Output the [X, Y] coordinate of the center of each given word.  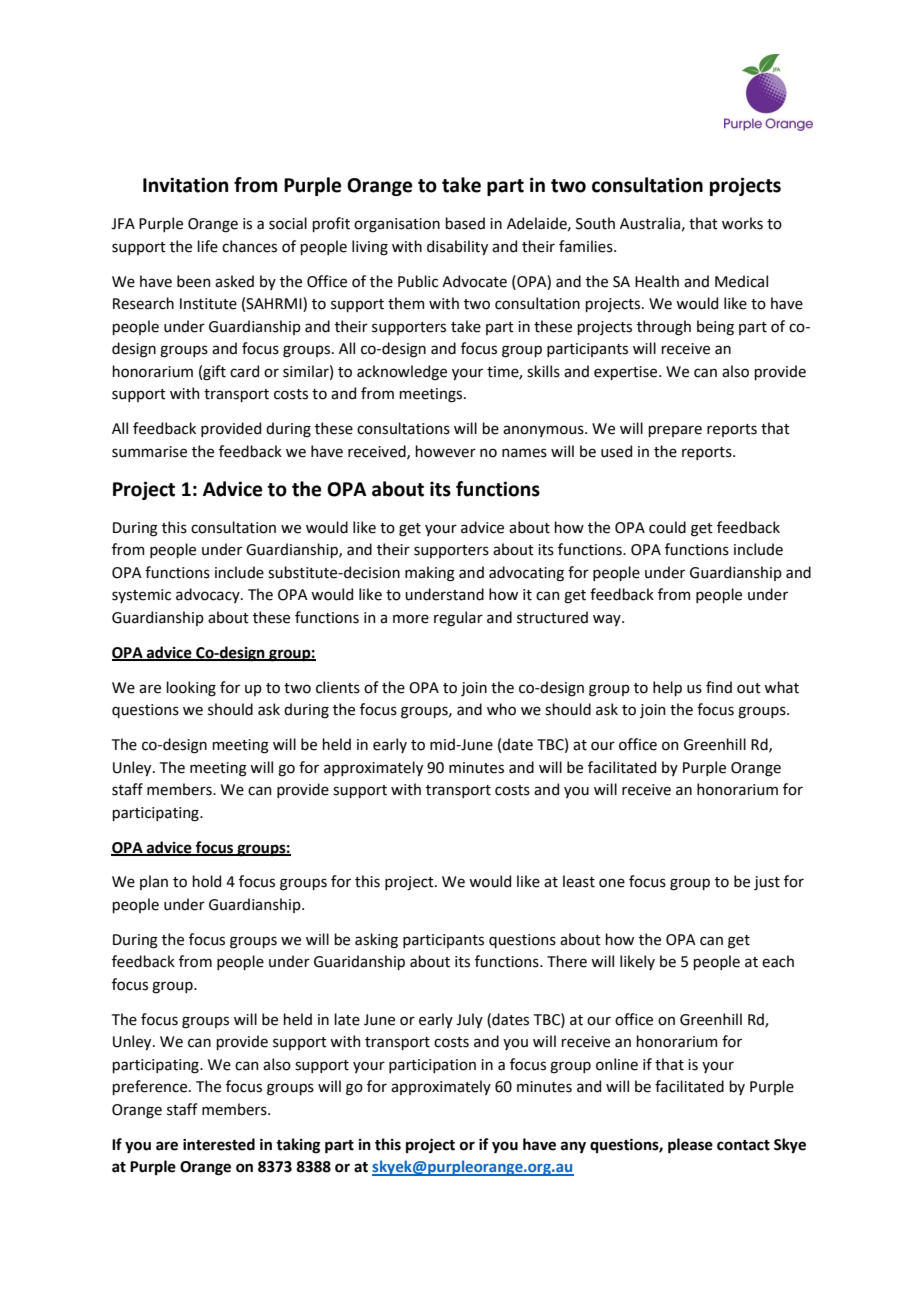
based [465, 223]
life [207, 246]
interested [219, 1144]
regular [458, 619]
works [742, 223]
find [719, 687]
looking [191, 689]
